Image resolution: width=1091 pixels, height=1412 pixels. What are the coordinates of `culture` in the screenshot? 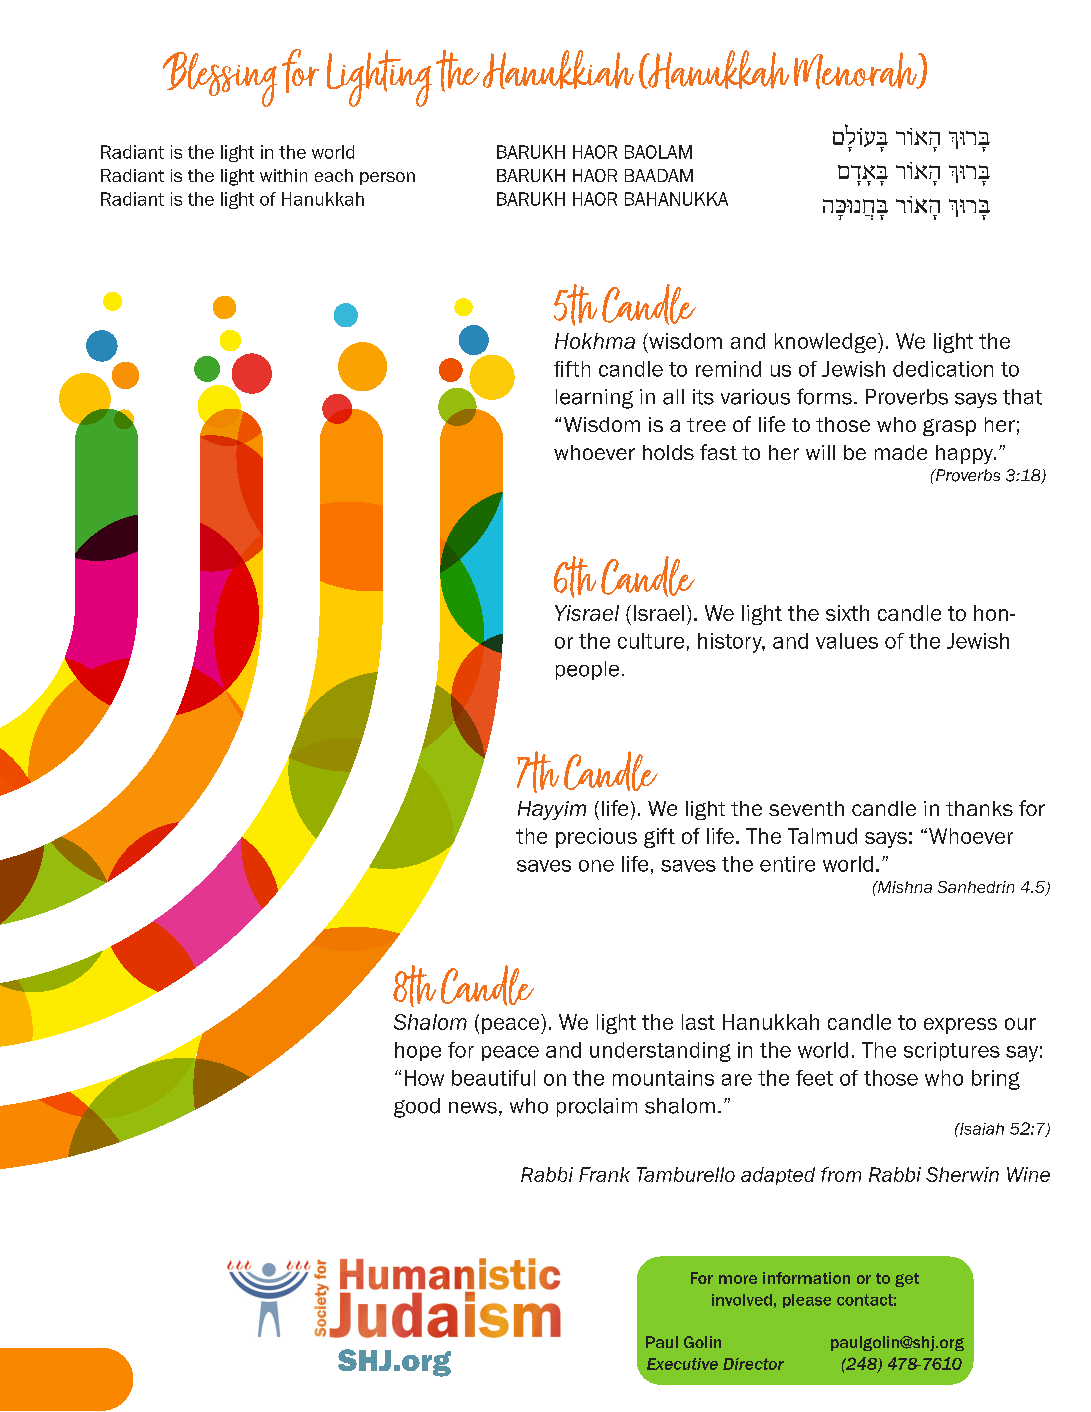 It's located at (651, 641).
